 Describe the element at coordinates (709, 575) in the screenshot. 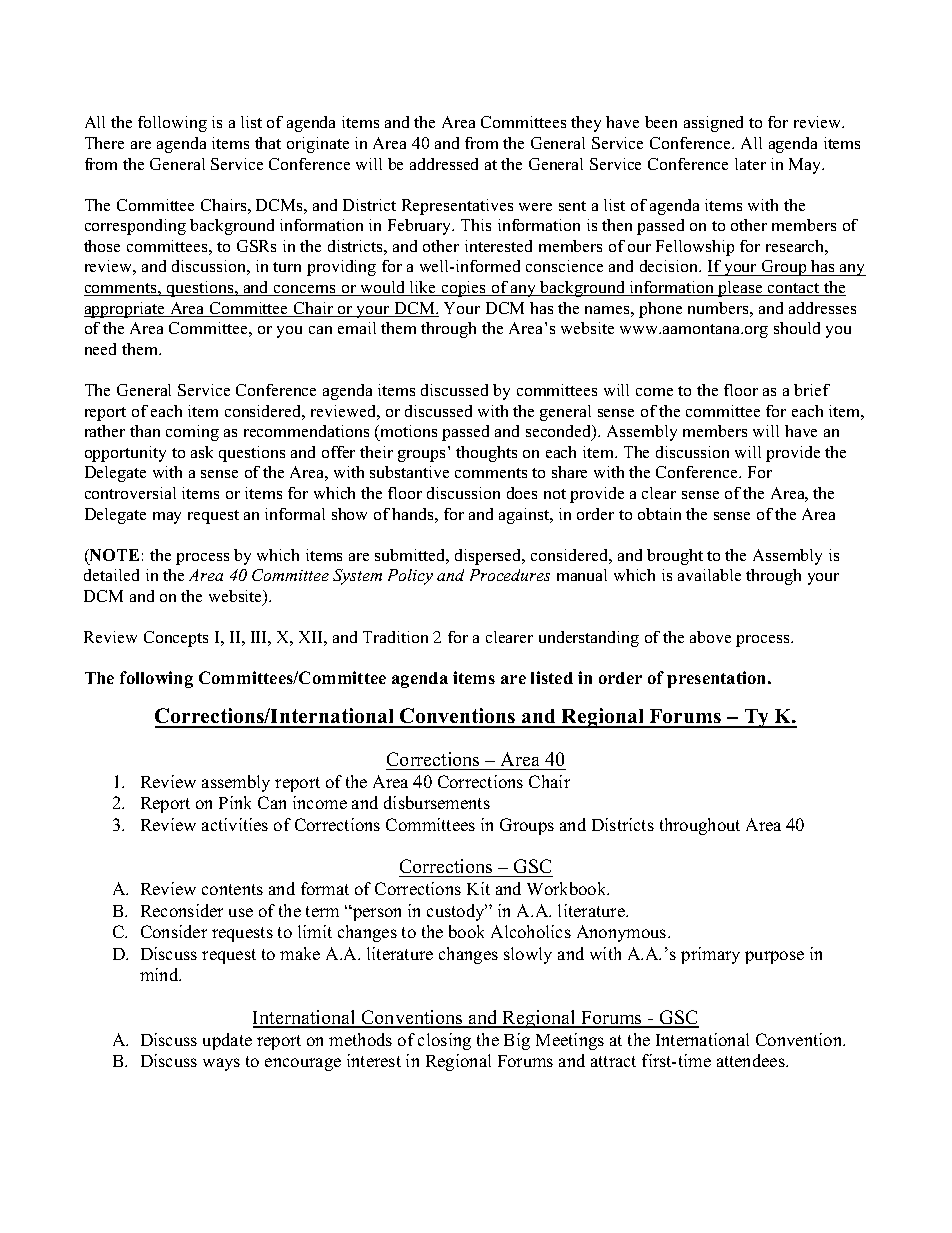

I see `available` at that location.
